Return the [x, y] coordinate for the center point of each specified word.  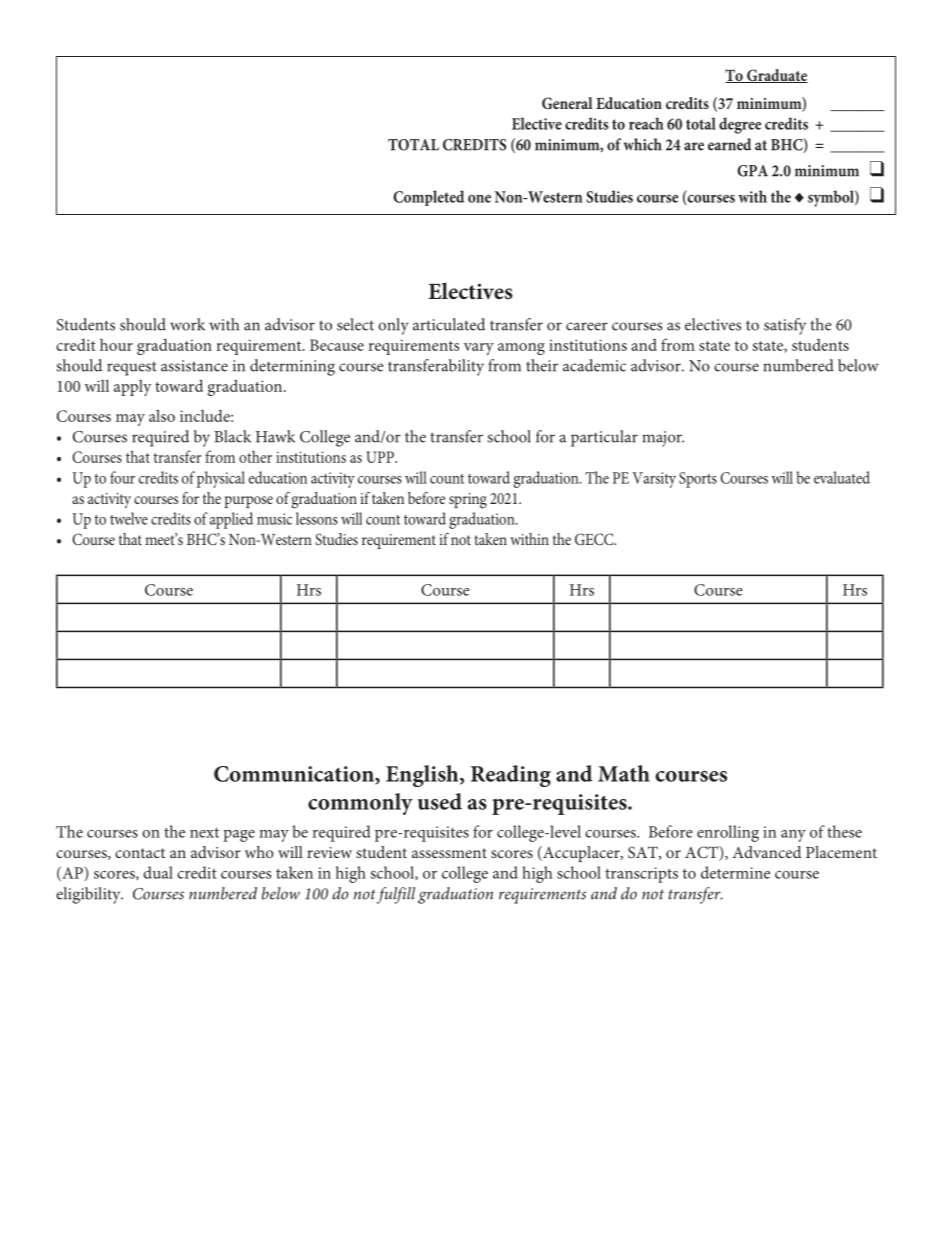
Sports [698, 480]
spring [468, 501]
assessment [449, 853]
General [567, 103]
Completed [428, 198]
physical [221, 479]
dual [158, 872]
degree [740, 125]
